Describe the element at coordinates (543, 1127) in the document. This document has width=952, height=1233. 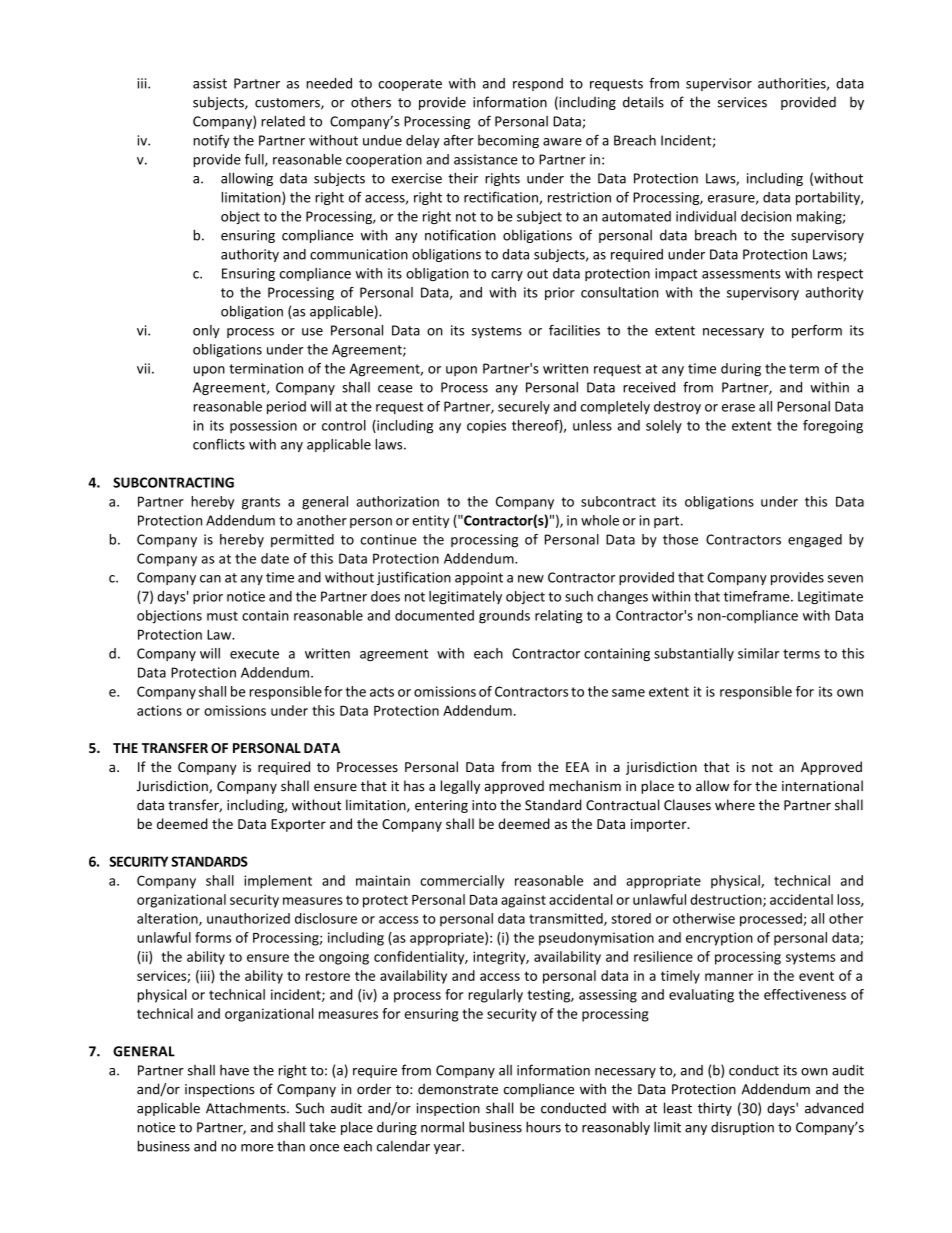
I see `hours` at that location.
